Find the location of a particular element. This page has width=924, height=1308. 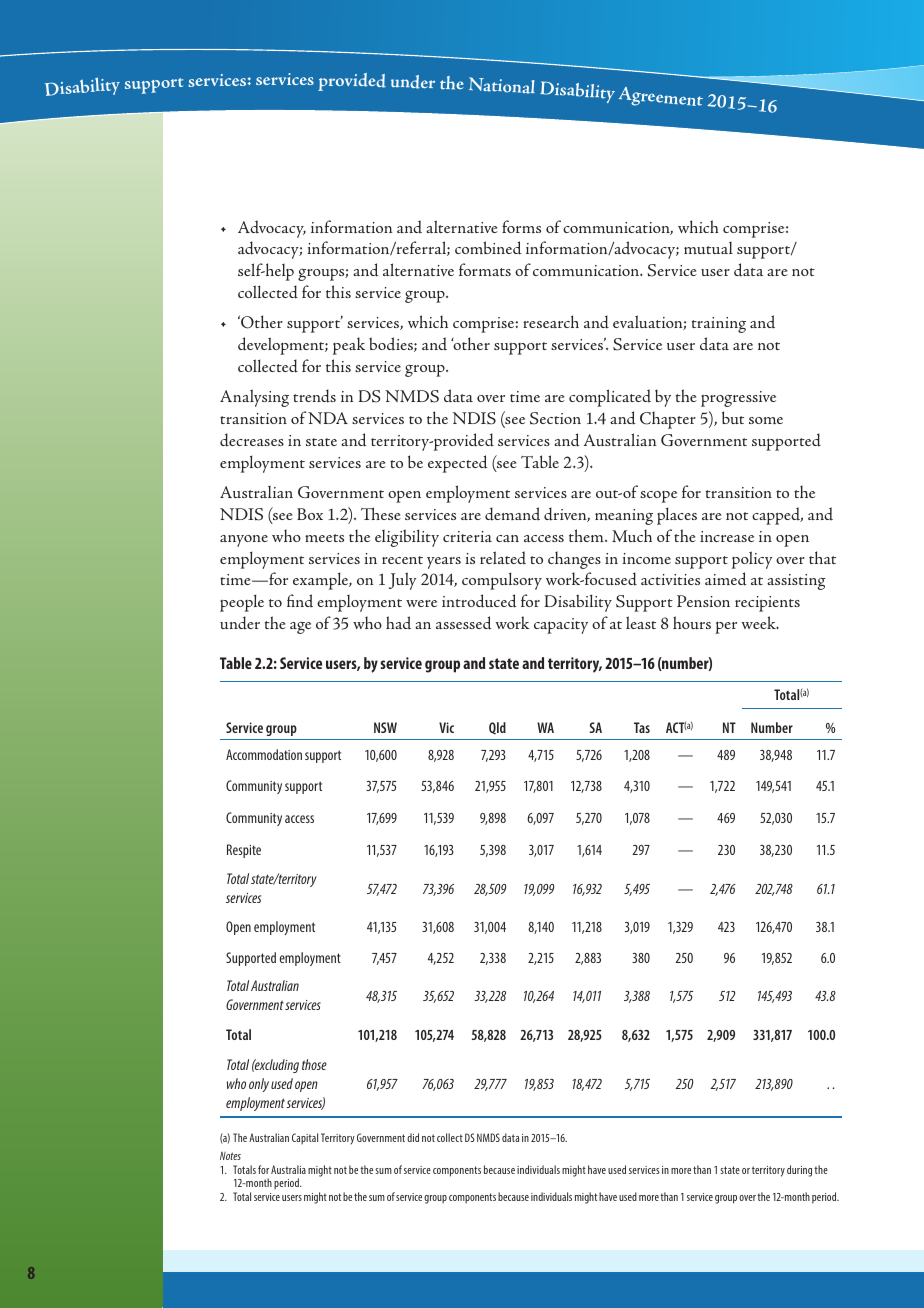

peak is located at coordinates (349, 346).
